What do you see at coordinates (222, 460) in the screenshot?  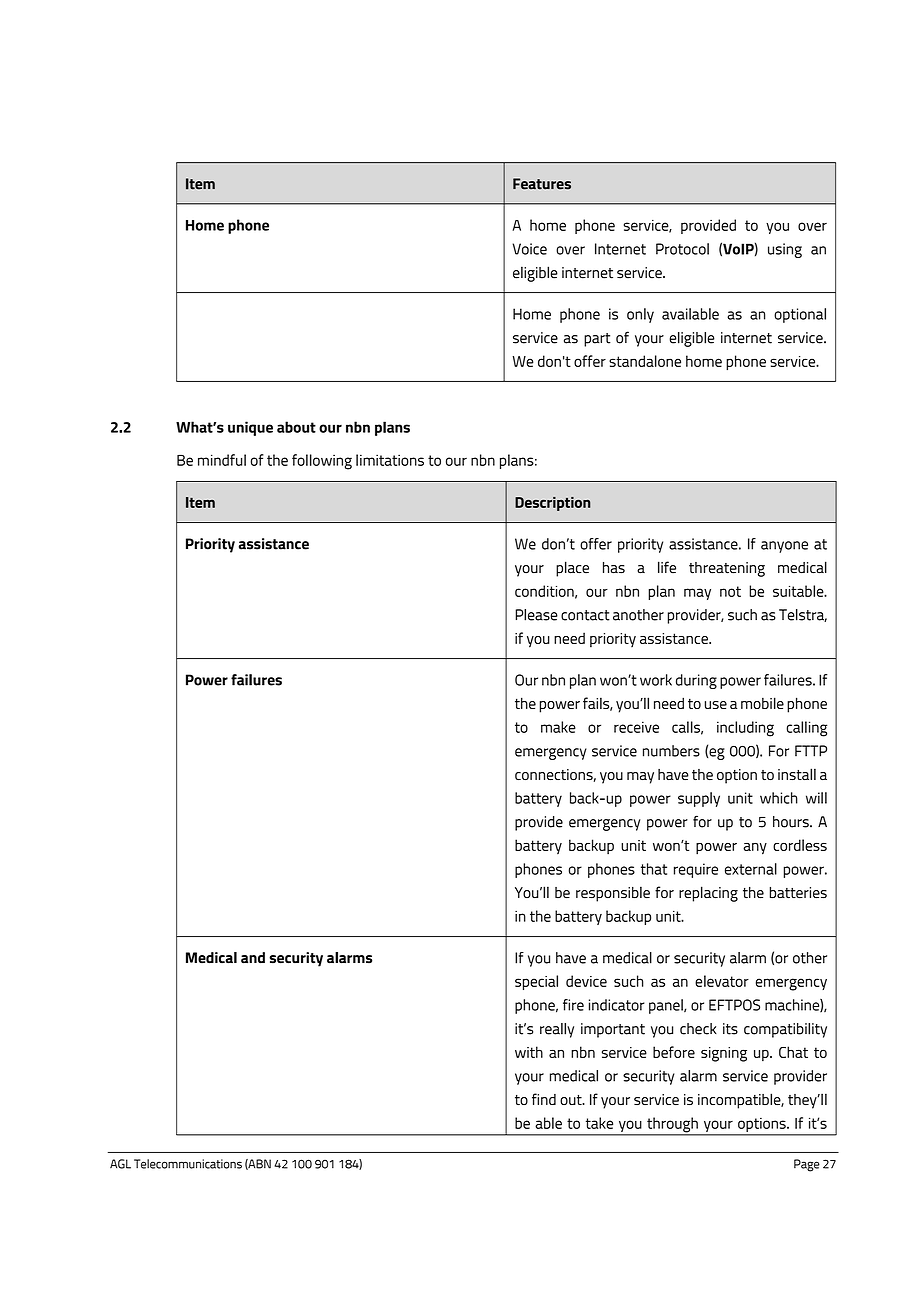 I see `mindful` at bounding box center [222, 460].
